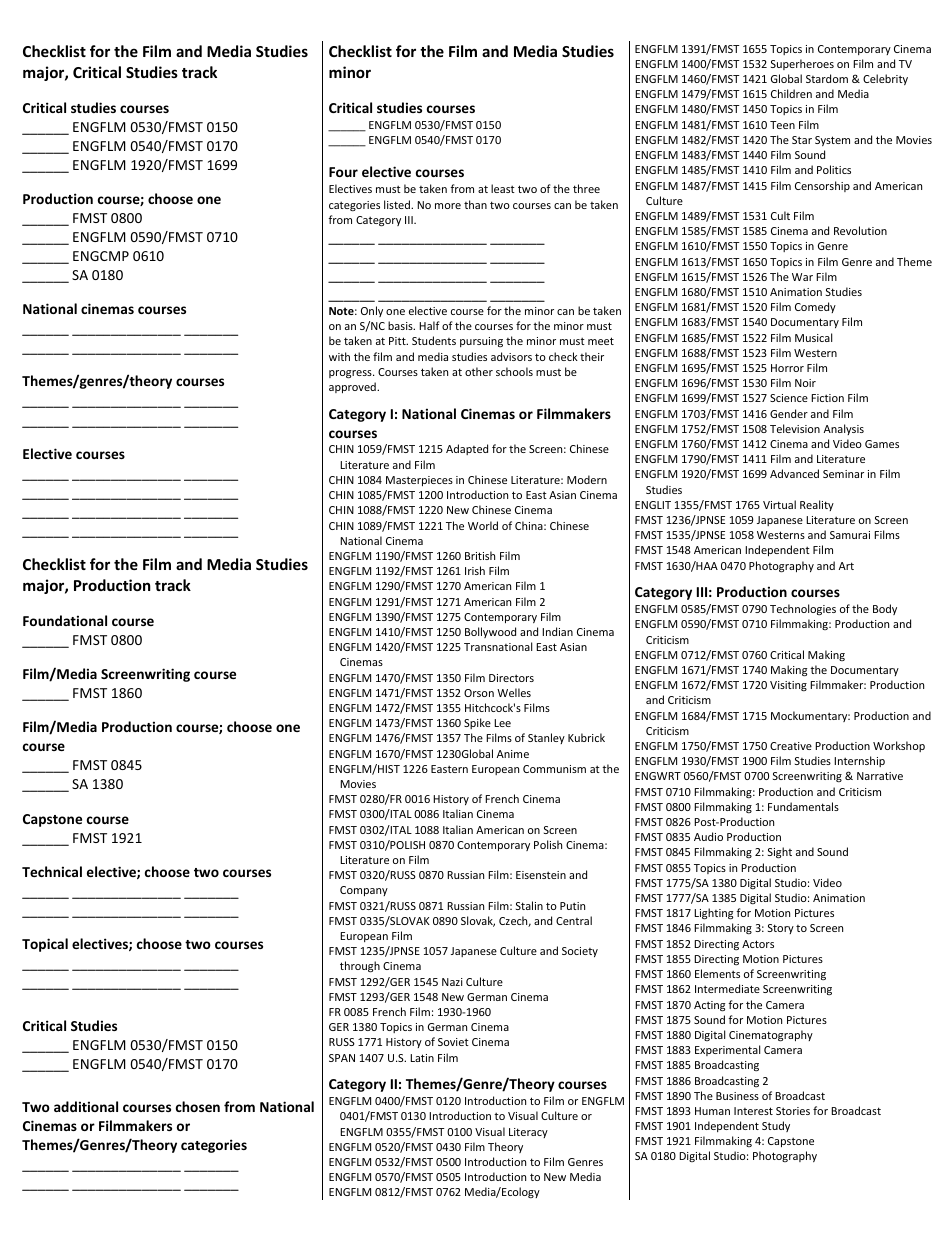 The image size is (952, 1233). What do you see at coordinates (791, 746) in the screenshot?
I see `Creative` at bounding box center [791, 746].
